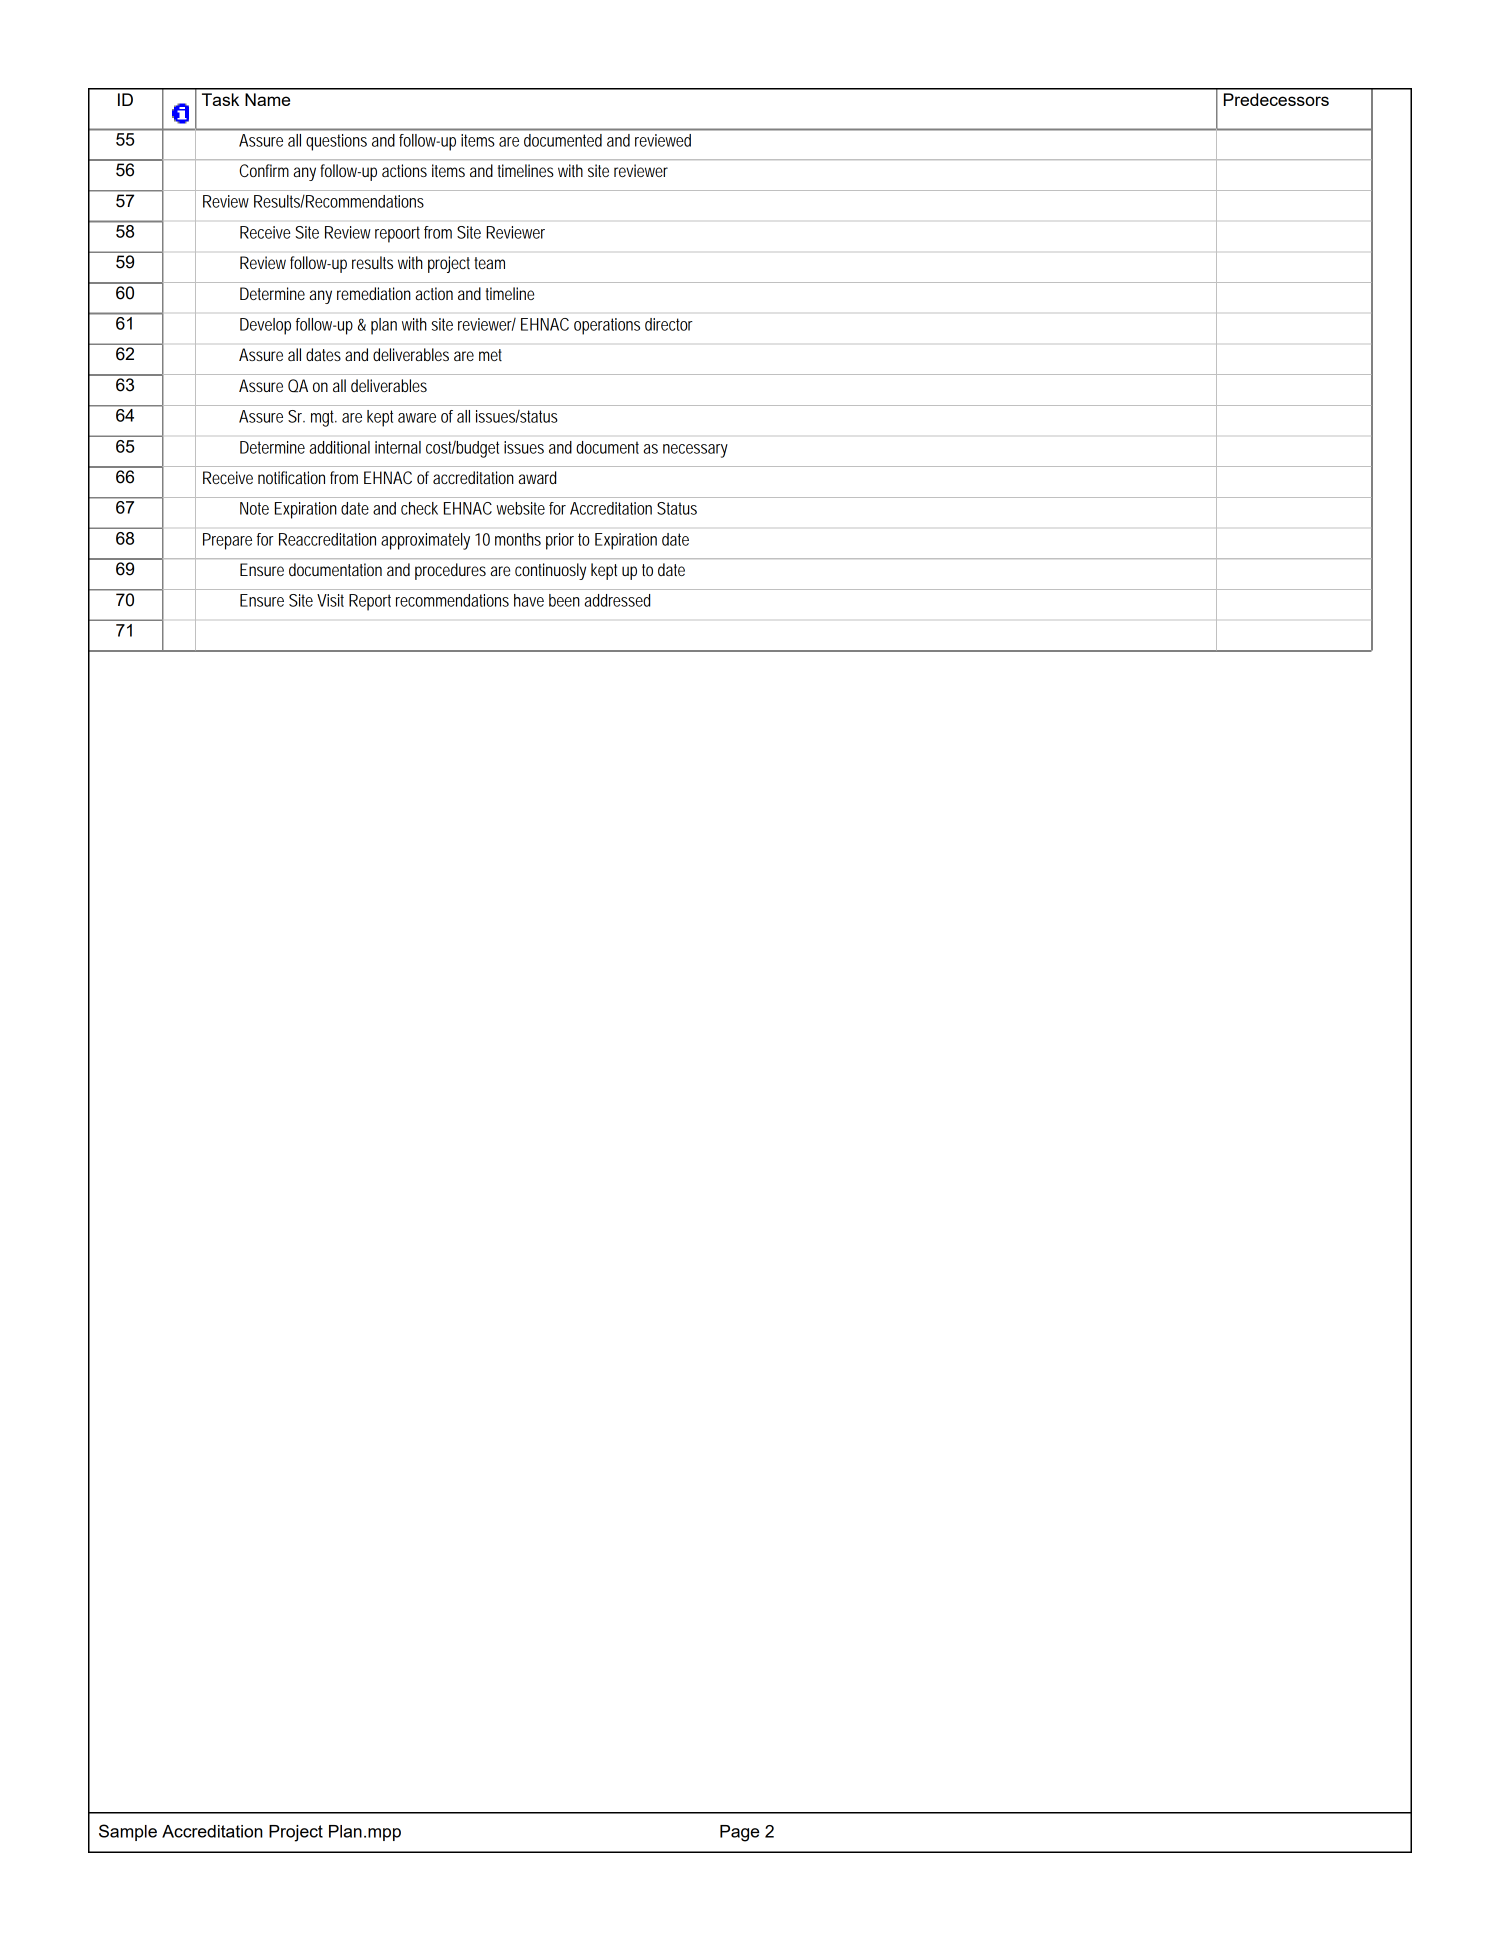  I want to click on Sample, so click(128, 1832).
